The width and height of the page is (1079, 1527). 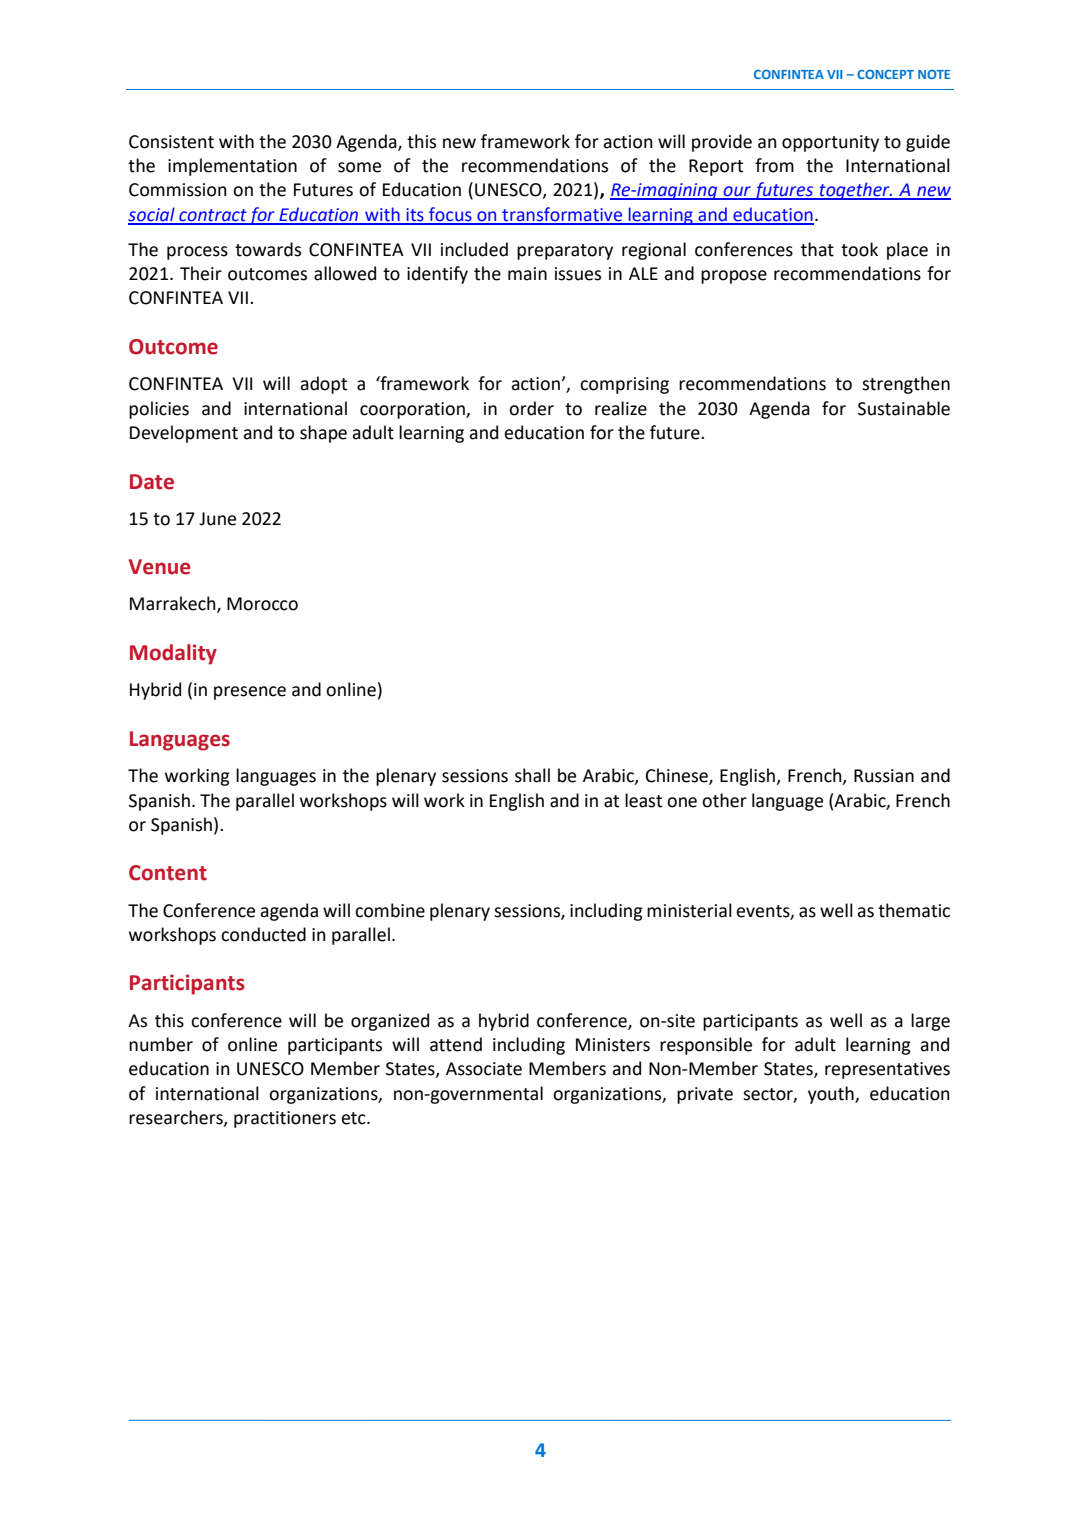 What do you see at coordinates (884, 776) in the page?
I see `Russian` at bounding box center [884, 776].
